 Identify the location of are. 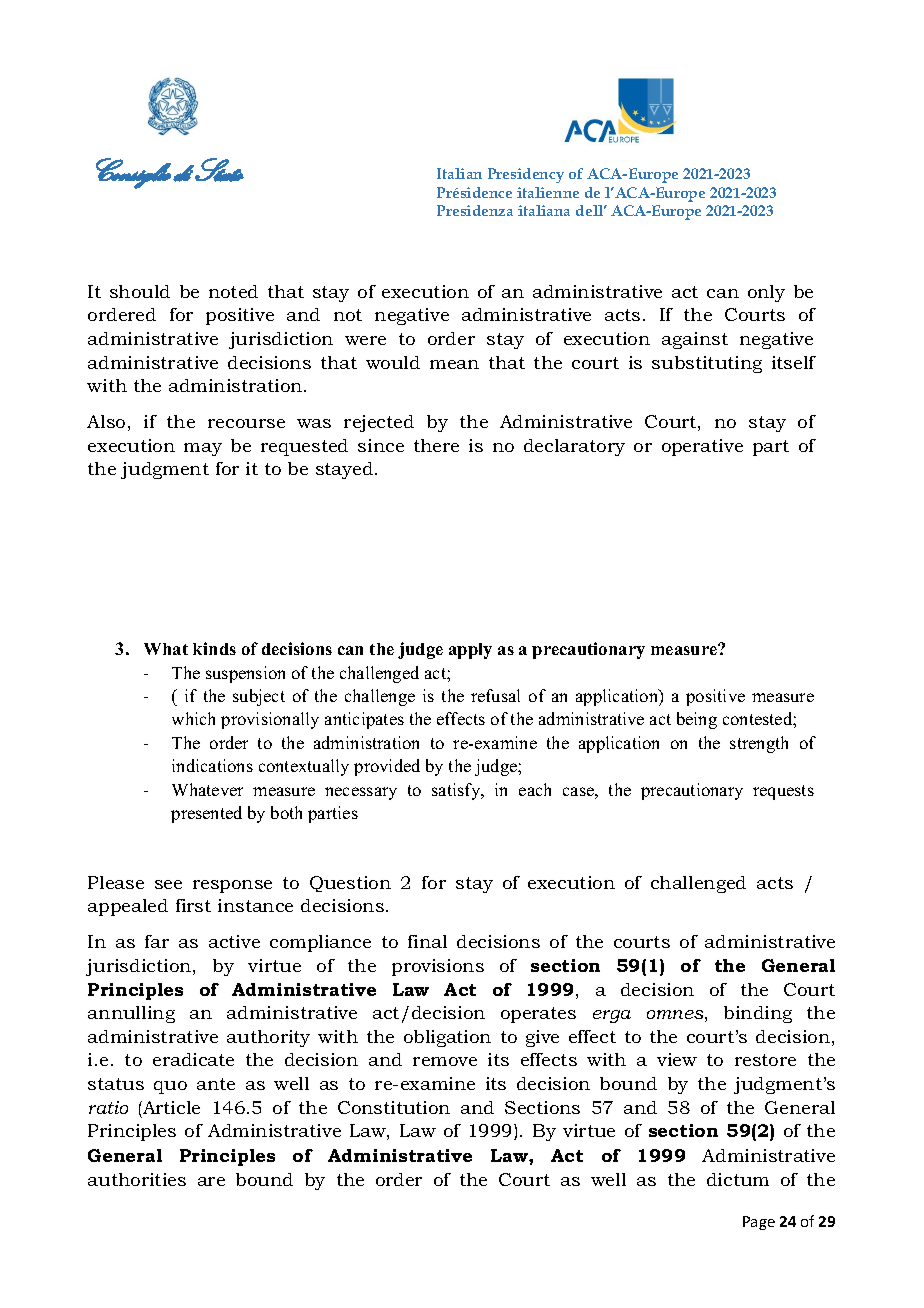
(211, 1181).
